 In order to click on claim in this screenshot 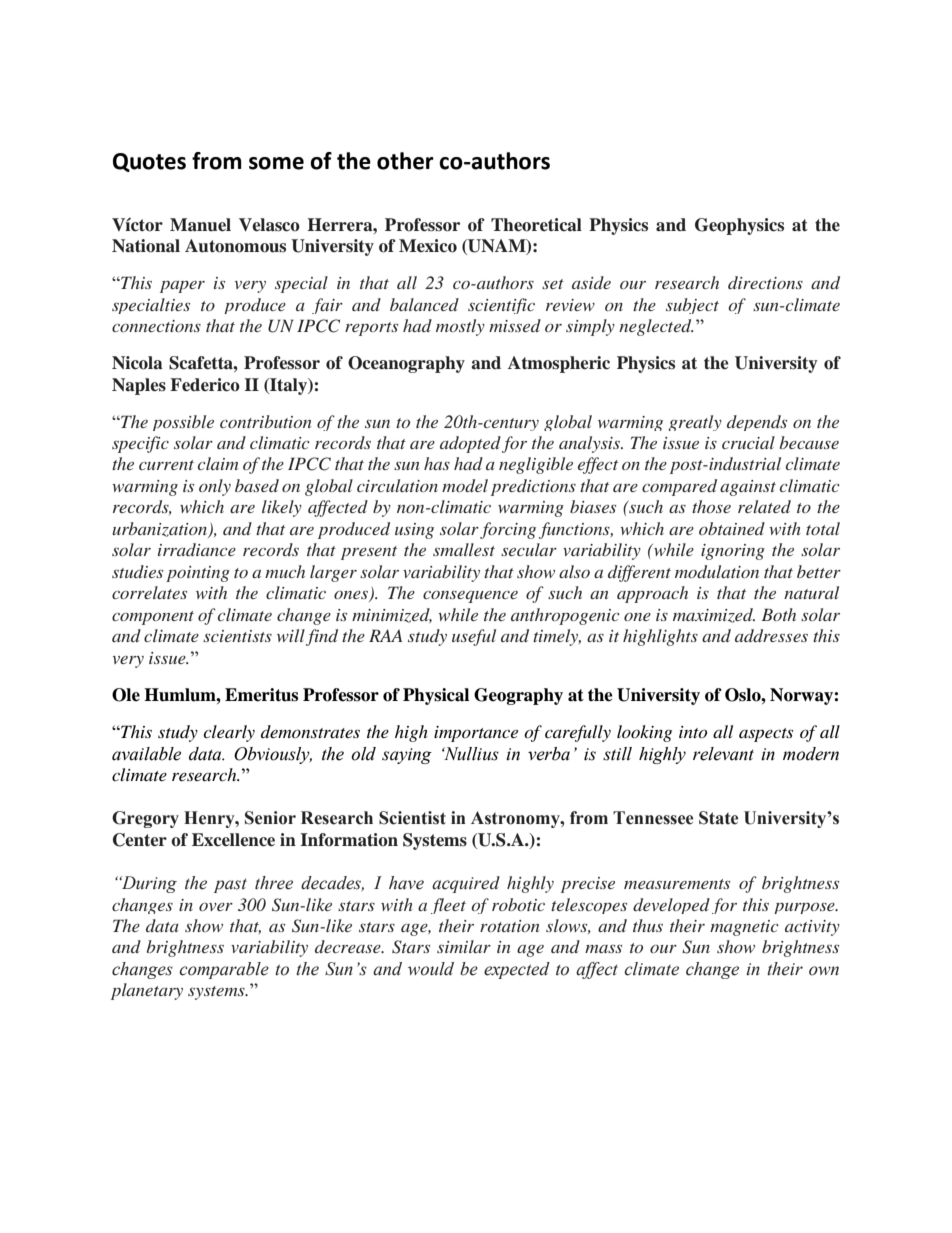, I will do `click(218, 463)`.
